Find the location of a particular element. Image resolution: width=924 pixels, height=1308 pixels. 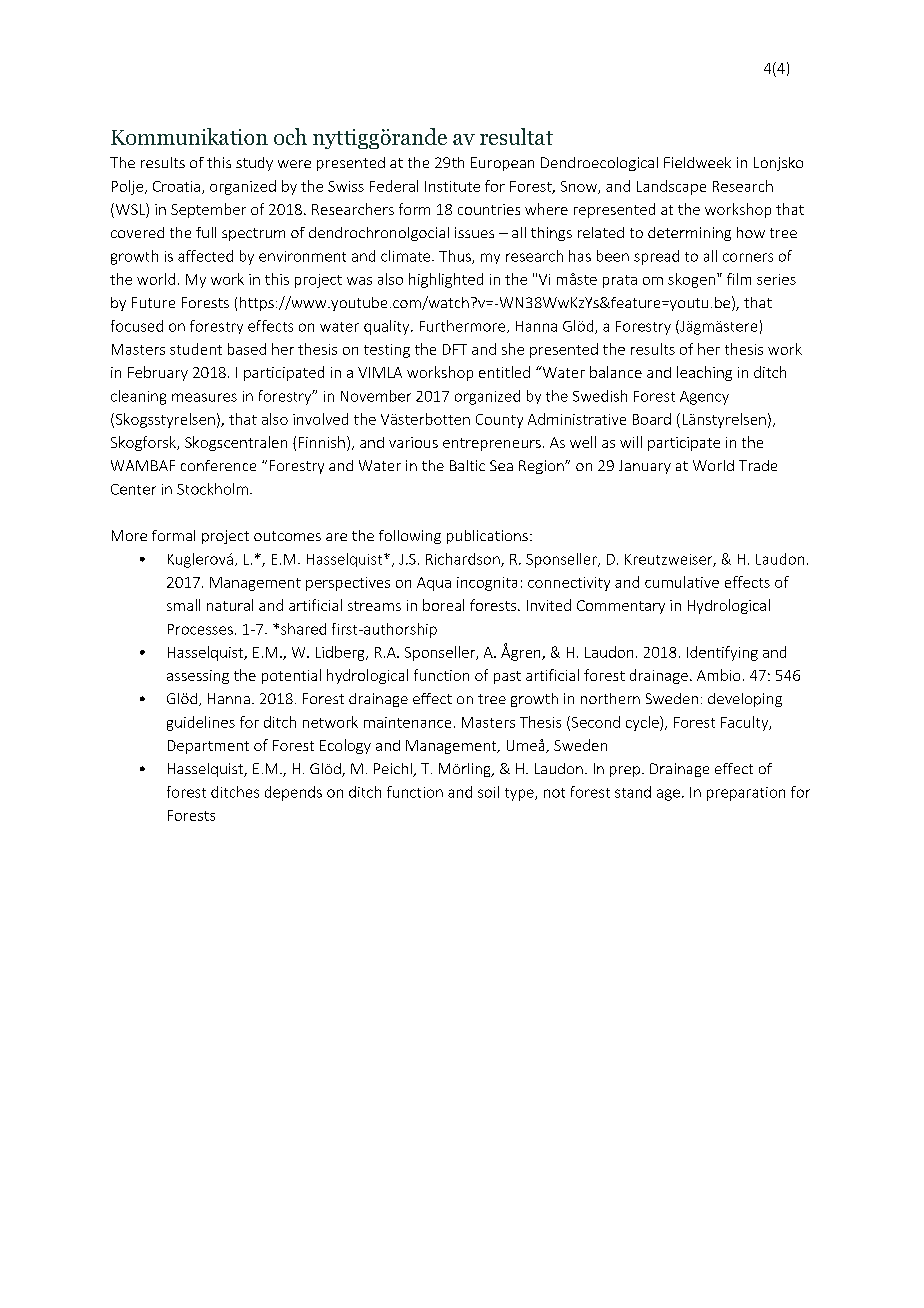

European is located at coordinates (502, 164).
